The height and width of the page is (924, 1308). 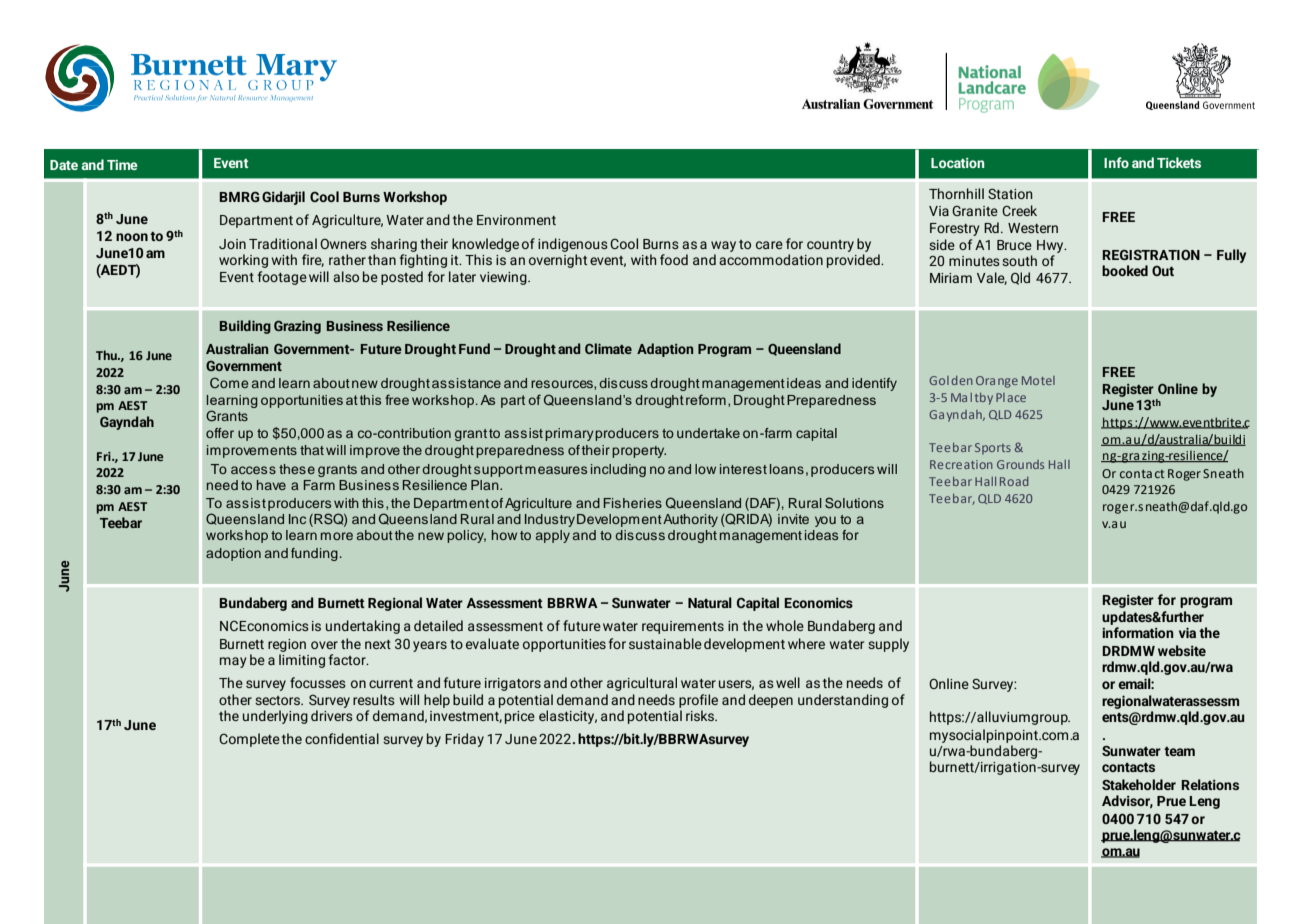 What do you see at coordinates (701, 715) in the page?
I see `risks` at bounding box center [701, 715].
